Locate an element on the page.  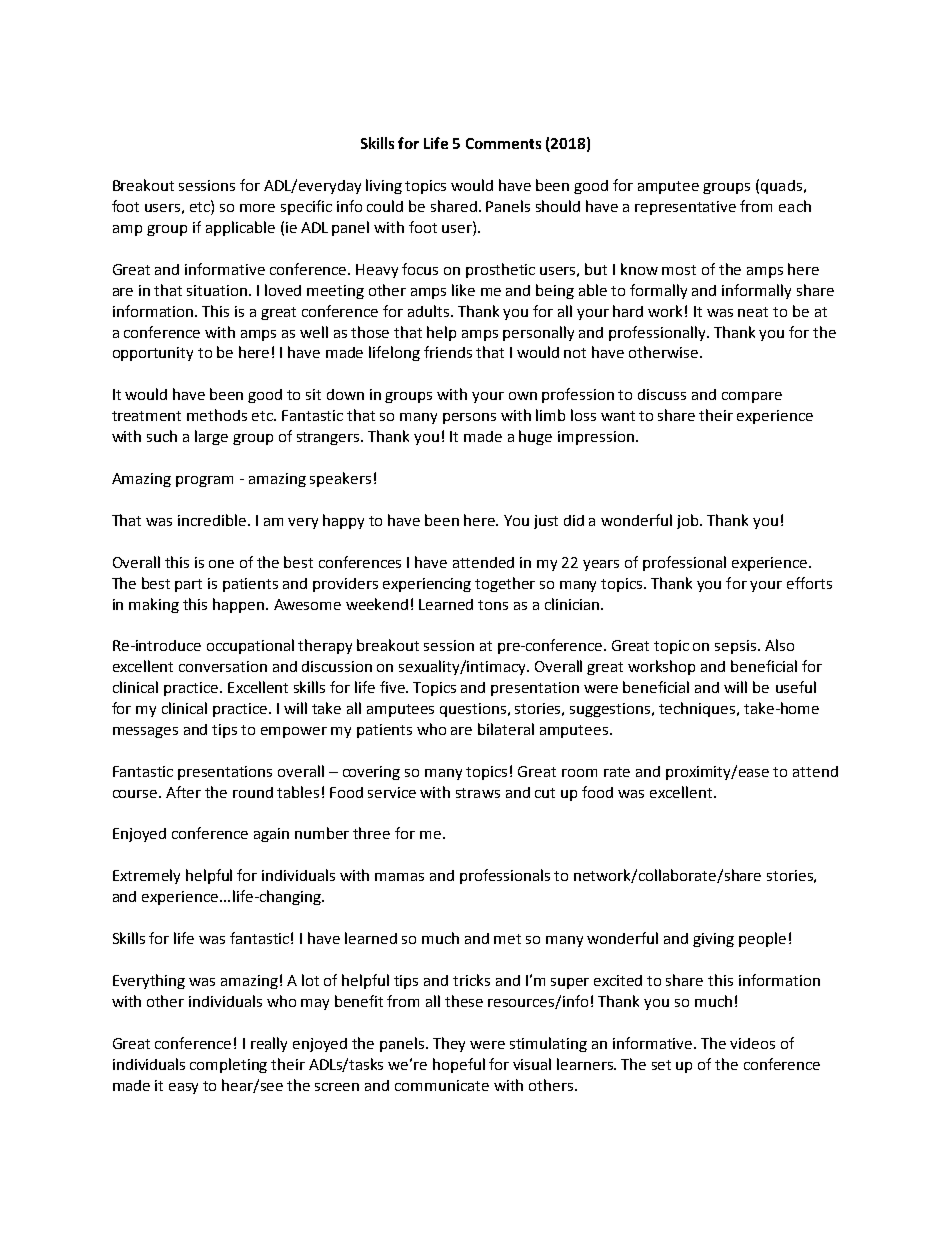
more is located at coordinates (257, 208).
